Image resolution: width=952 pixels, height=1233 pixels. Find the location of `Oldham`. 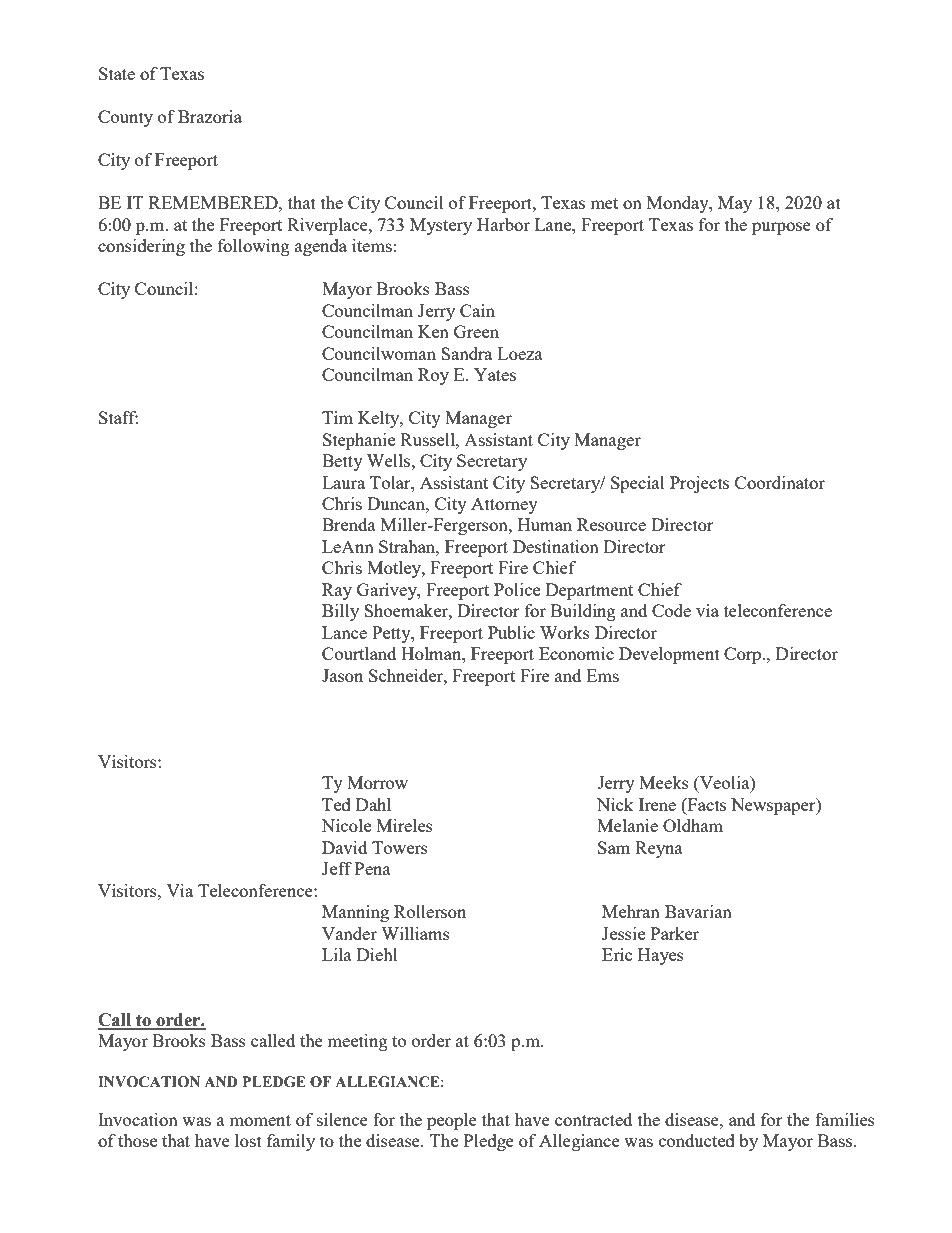

Oldham is located at coordinates (693, 825).
